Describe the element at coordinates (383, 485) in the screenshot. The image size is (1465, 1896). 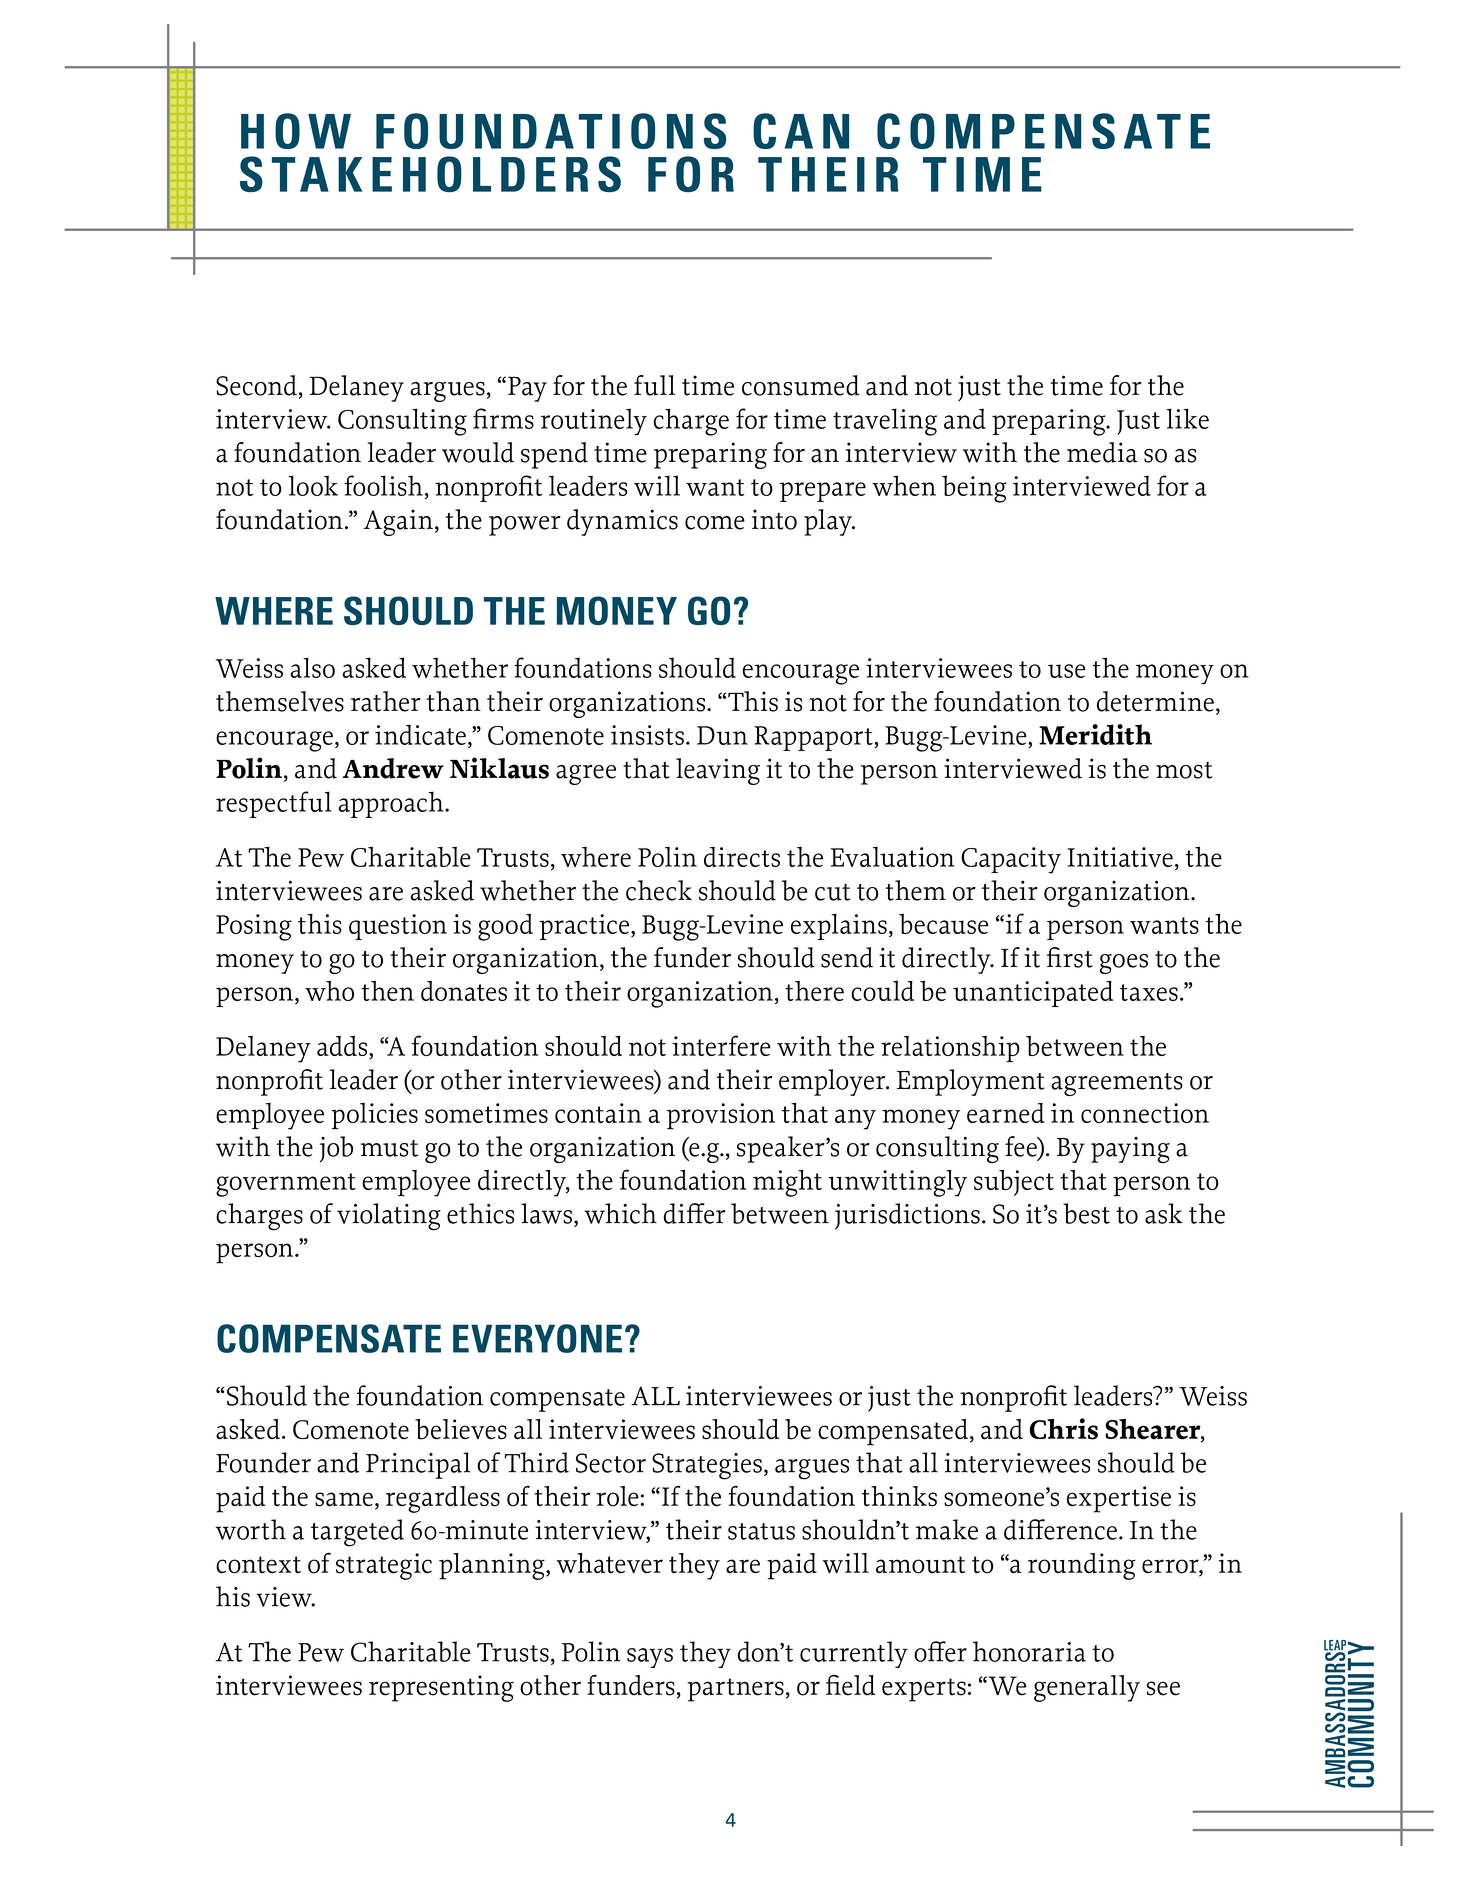
I see `foolish` at that location.
